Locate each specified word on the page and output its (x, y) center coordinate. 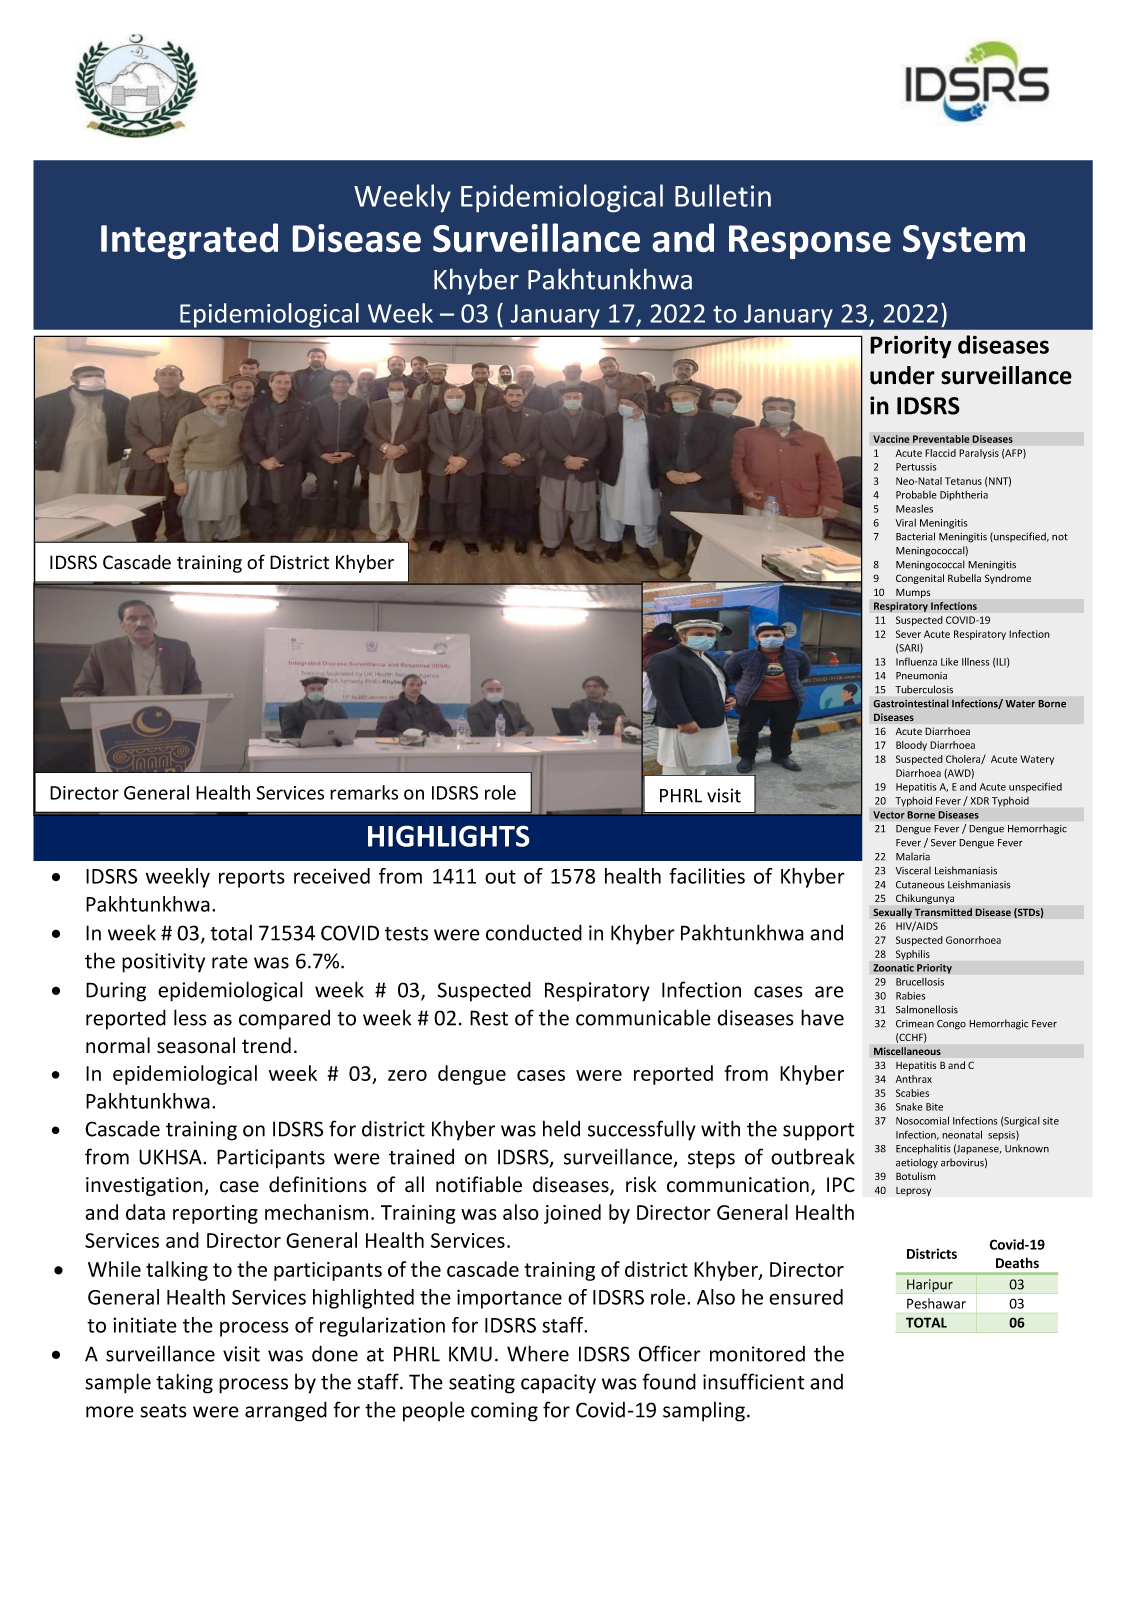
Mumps (913, 593)
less (190, 1017)
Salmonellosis (927, 1009)
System (964, 242)
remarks (364, 792)
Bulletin (723, 195)
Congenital (920, 579)
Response (810, 242)
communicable (643, 1017)
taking (184, 1383)
